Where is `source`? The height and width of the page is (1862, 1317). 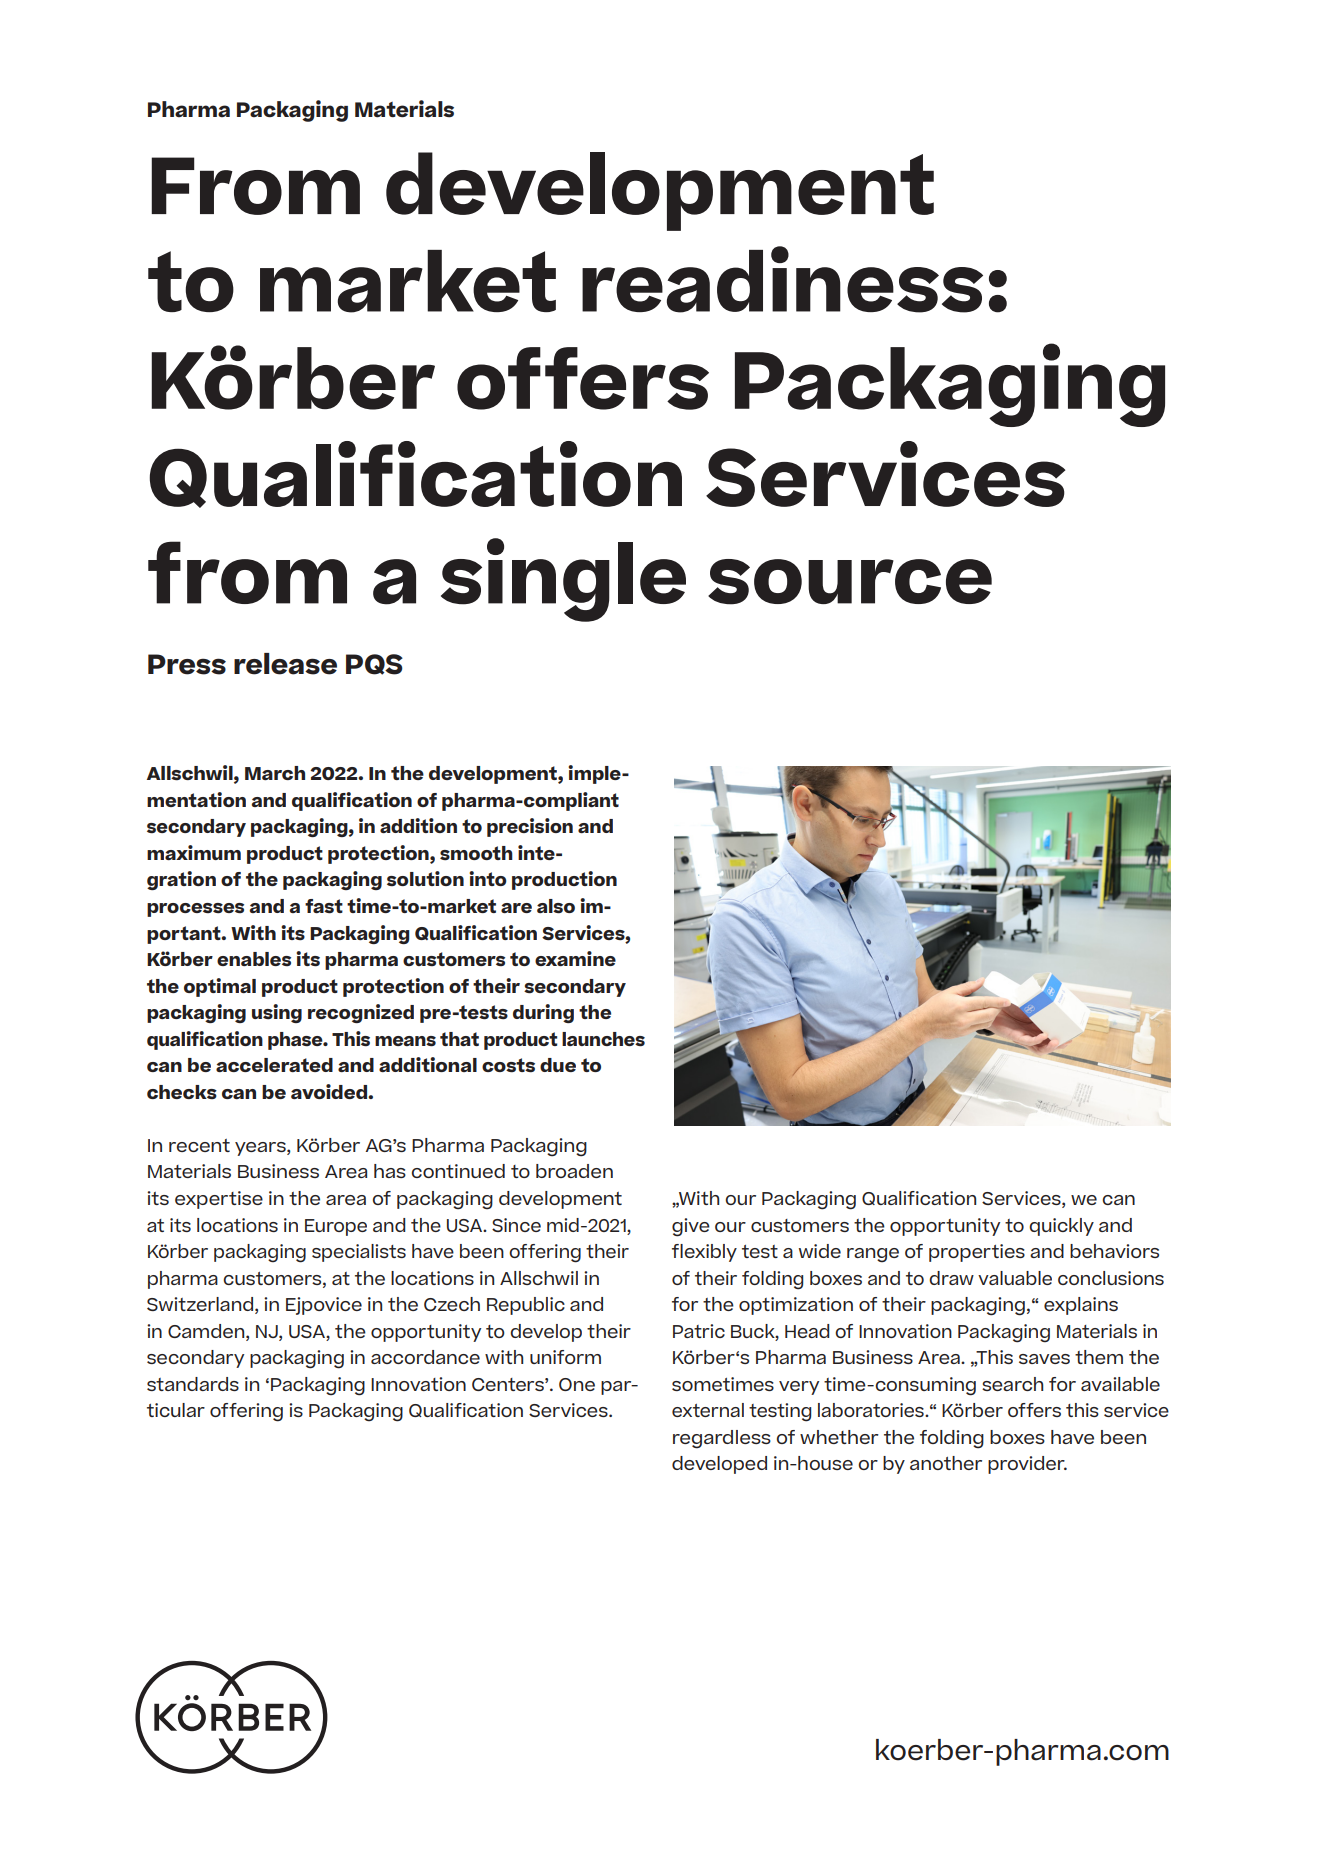 source is located at coordinates (850, 582).
